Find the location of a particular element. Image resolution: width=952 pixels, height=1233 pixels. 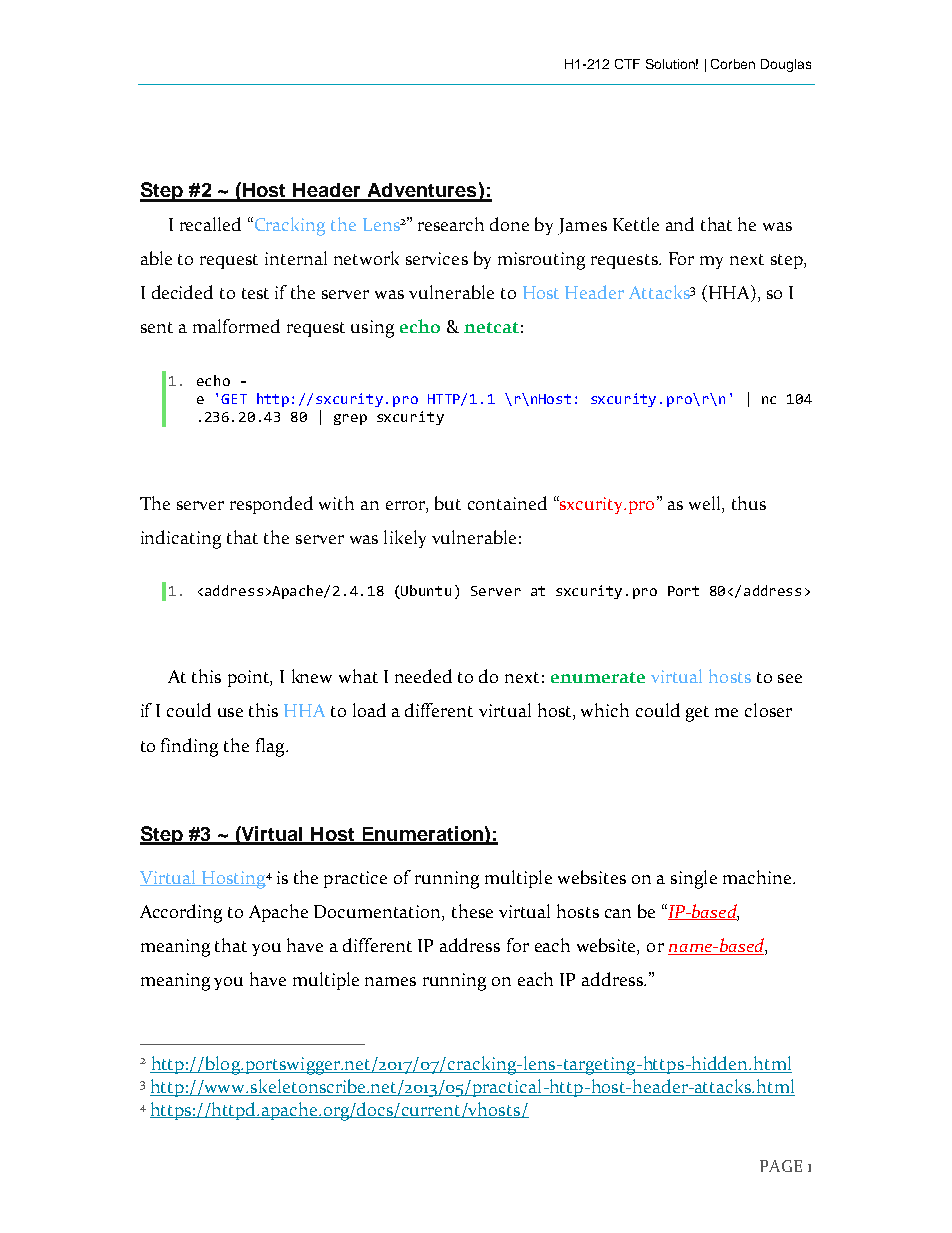

netcat is located at coordinates (491, 327).
